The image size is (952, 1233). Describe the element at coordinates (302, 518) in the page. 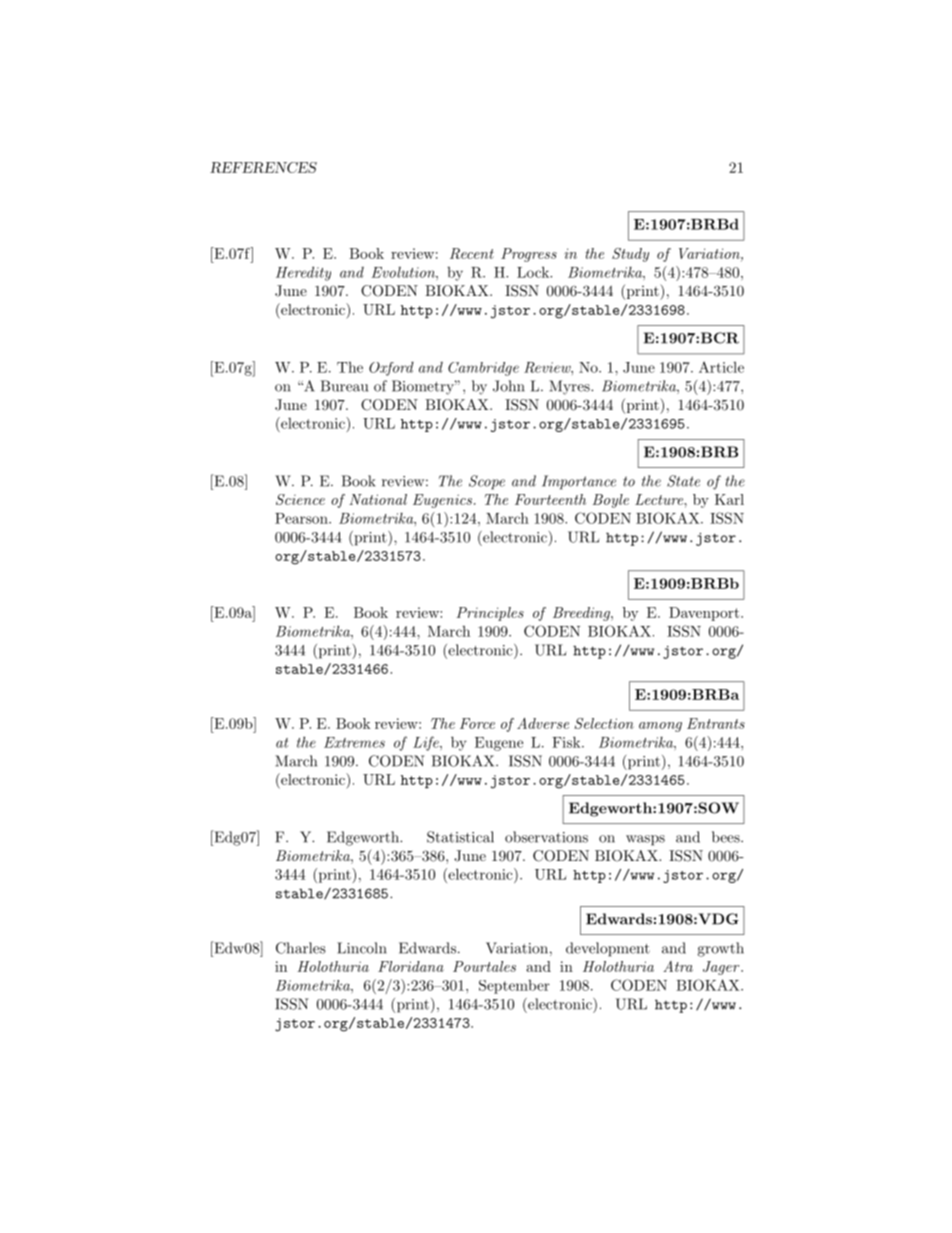

I see `Pearson` at that location.
